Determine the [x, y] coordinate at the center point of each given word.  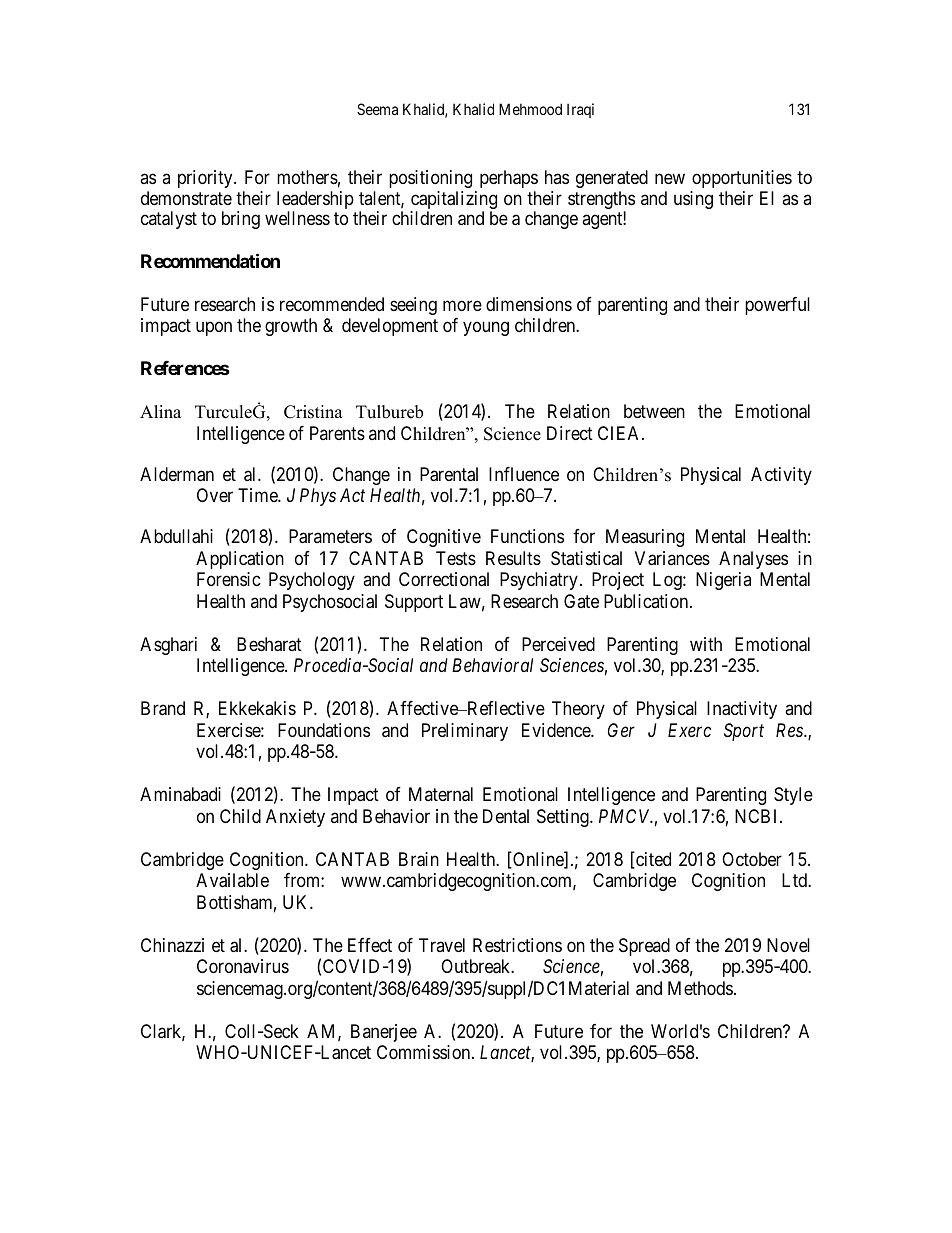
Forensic [229, 579]
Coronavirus [243, 966]
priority [206, 179]
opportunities [742, 179]
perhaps [509, 179]
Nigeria [723, 581]
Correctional [444, 579]
